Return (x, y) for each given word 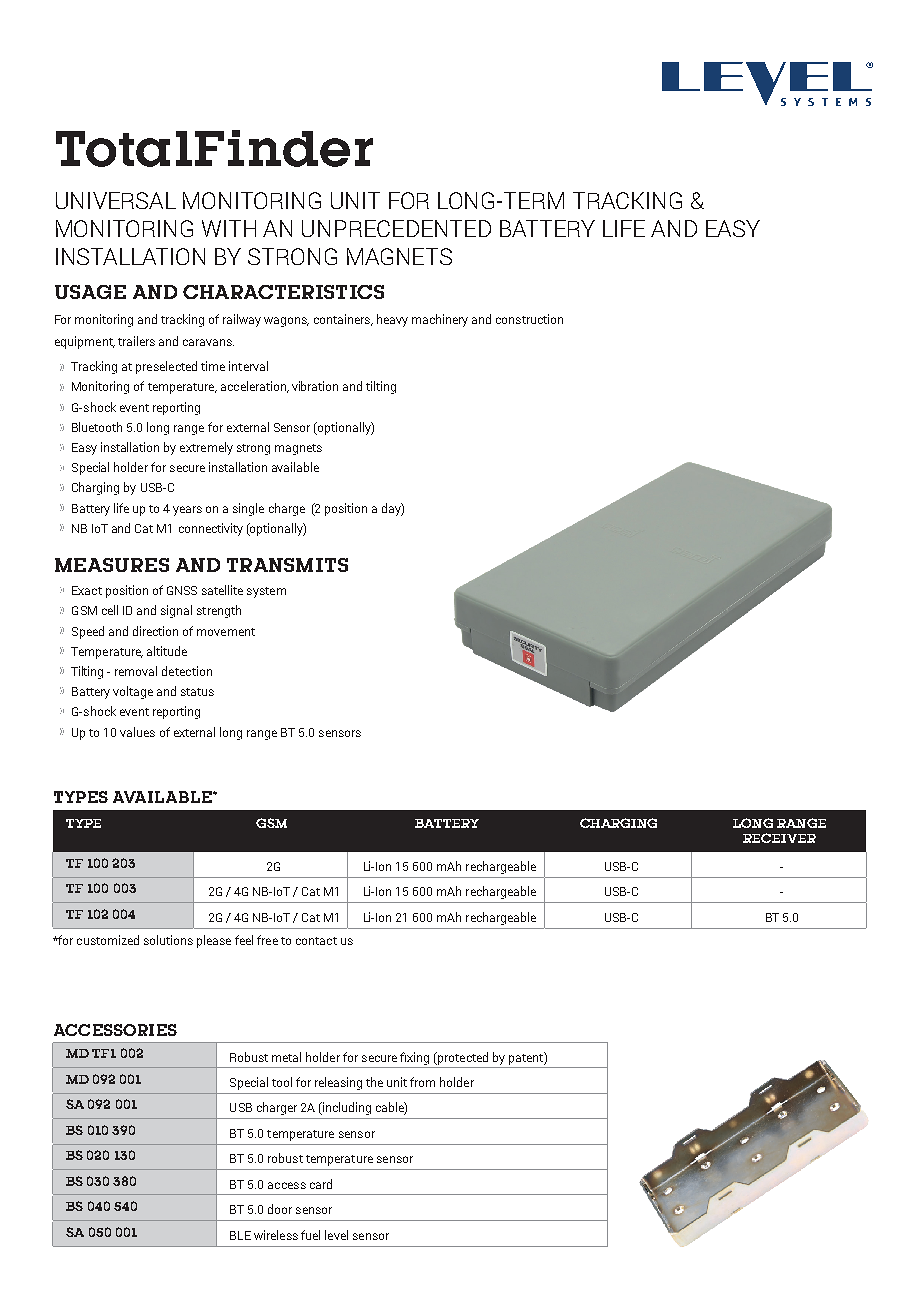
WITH (229, 228)
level (336, 1235)
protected (462, 1058)
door (280, 1209)
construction (529, 319)
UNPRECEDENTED (396, 228)
